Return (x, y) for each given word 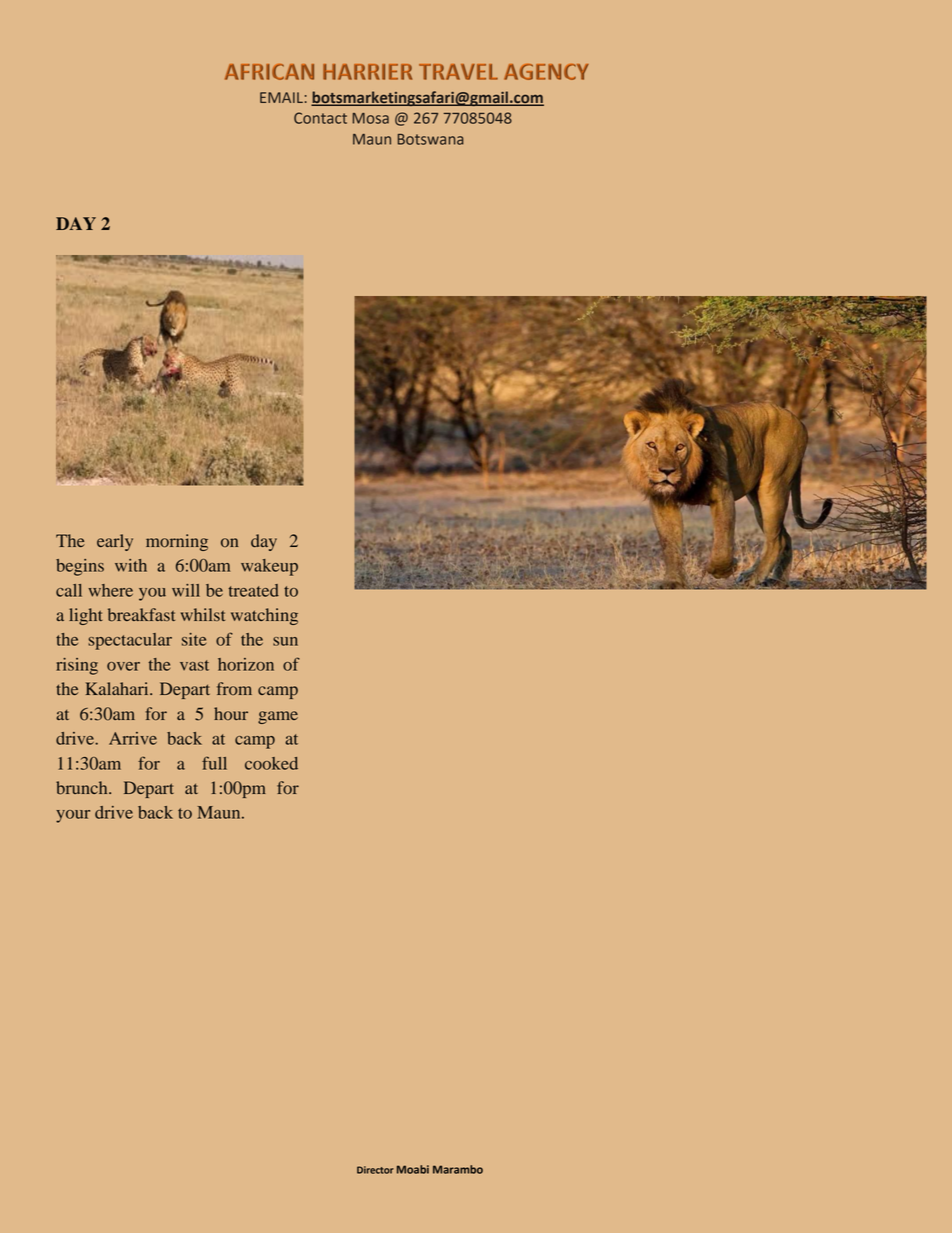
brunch (83, 788)
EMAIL (281, 97)
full (214, 763)
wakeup (269, 567)
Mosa (370, 118)
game (278, 717)
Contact (320, 118)
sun (285, 641)
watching (264, 616)
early (115, 542)
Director (375, 1170)
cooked (271, 763)
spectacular (130, 641)
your (73, 816)
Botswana (431, 139)
